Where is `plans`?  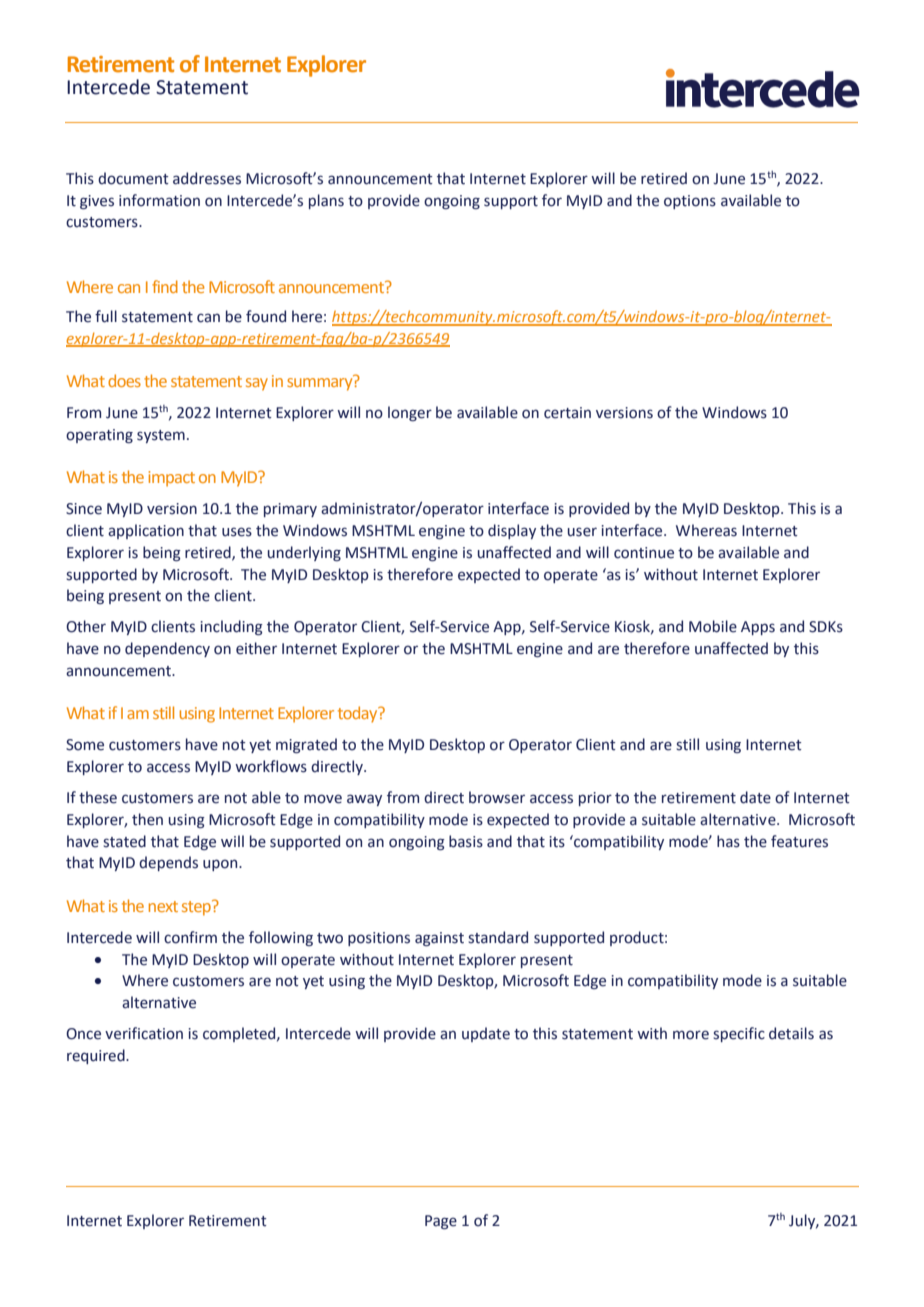 plans is located at coordinates (326, 201).
